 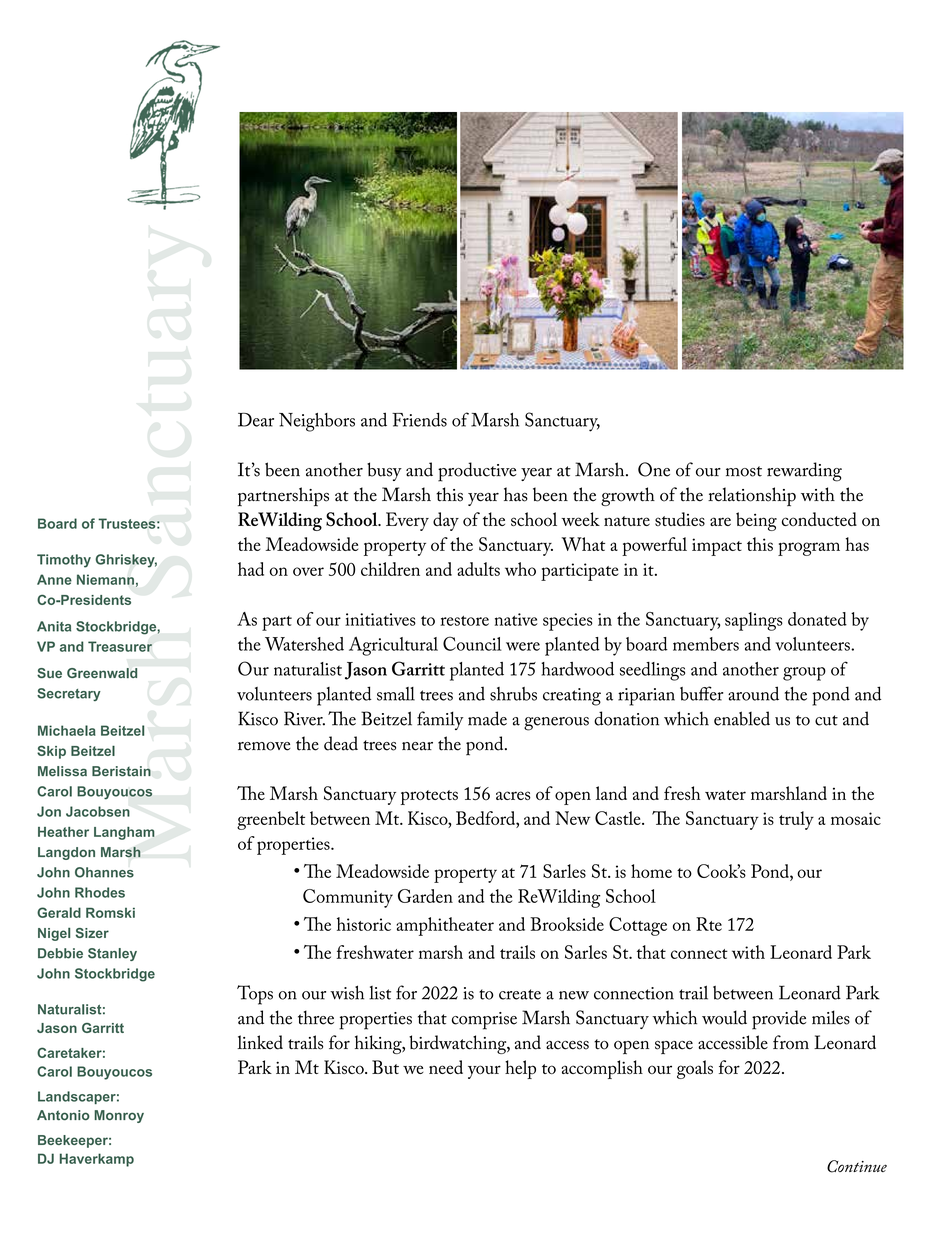 What do you see at coordinates (796, 820) in the screenshot?
I see `truly` at bounding box center [796, 820].
